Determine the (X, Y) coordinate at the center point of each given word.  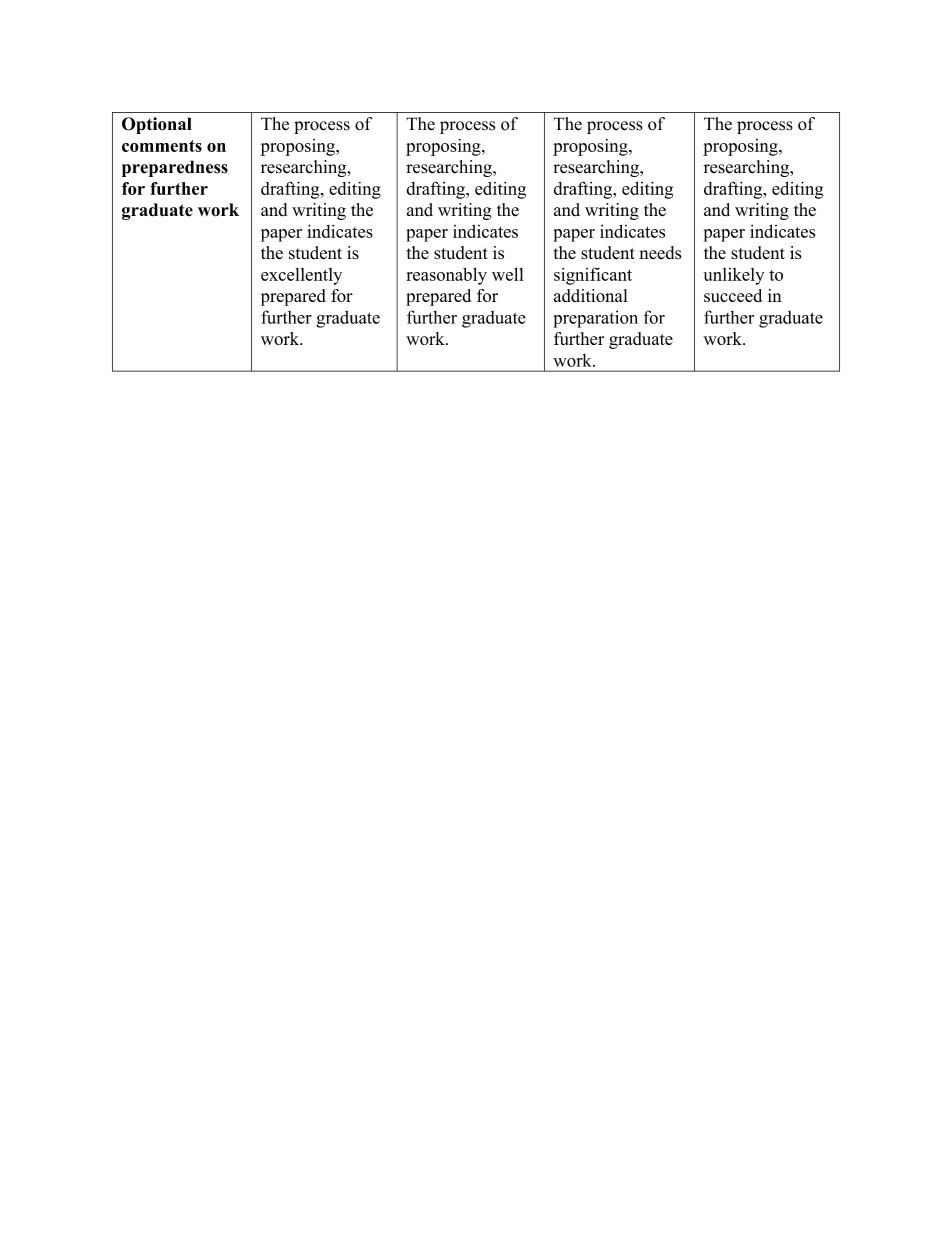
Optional (157, 125)
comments (162, 146)
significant (593, 276)
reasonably (446, 276)
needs (660, 253)
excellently (301, 276)
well (508, 274)
